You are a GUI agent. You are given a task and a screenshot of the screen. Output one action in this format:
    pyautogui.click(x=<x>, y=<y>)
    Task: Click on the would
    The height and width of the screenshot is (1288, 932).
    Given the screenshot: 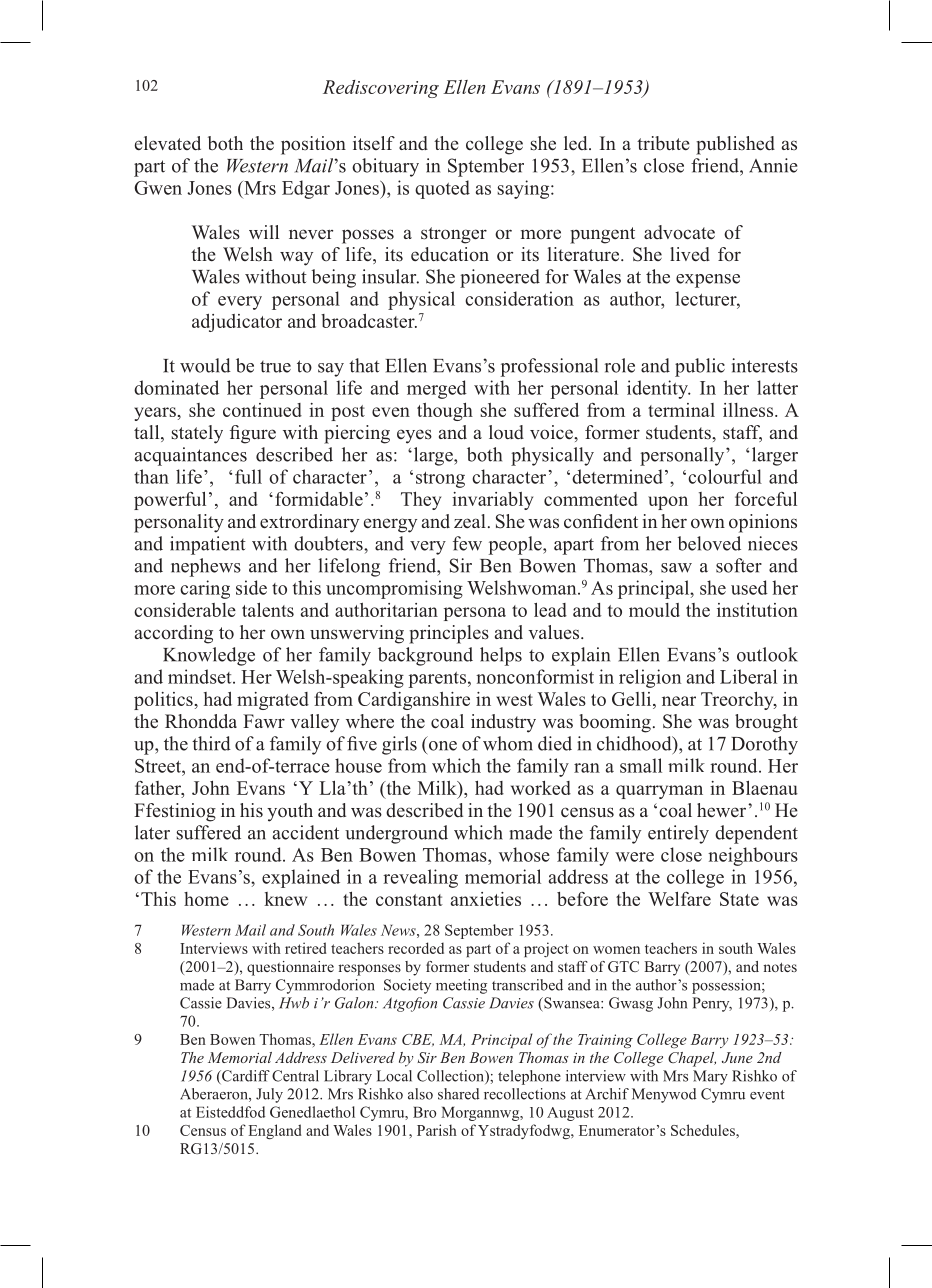 What is the action you would take?
    pyautogui.click(x=205, y=365)
